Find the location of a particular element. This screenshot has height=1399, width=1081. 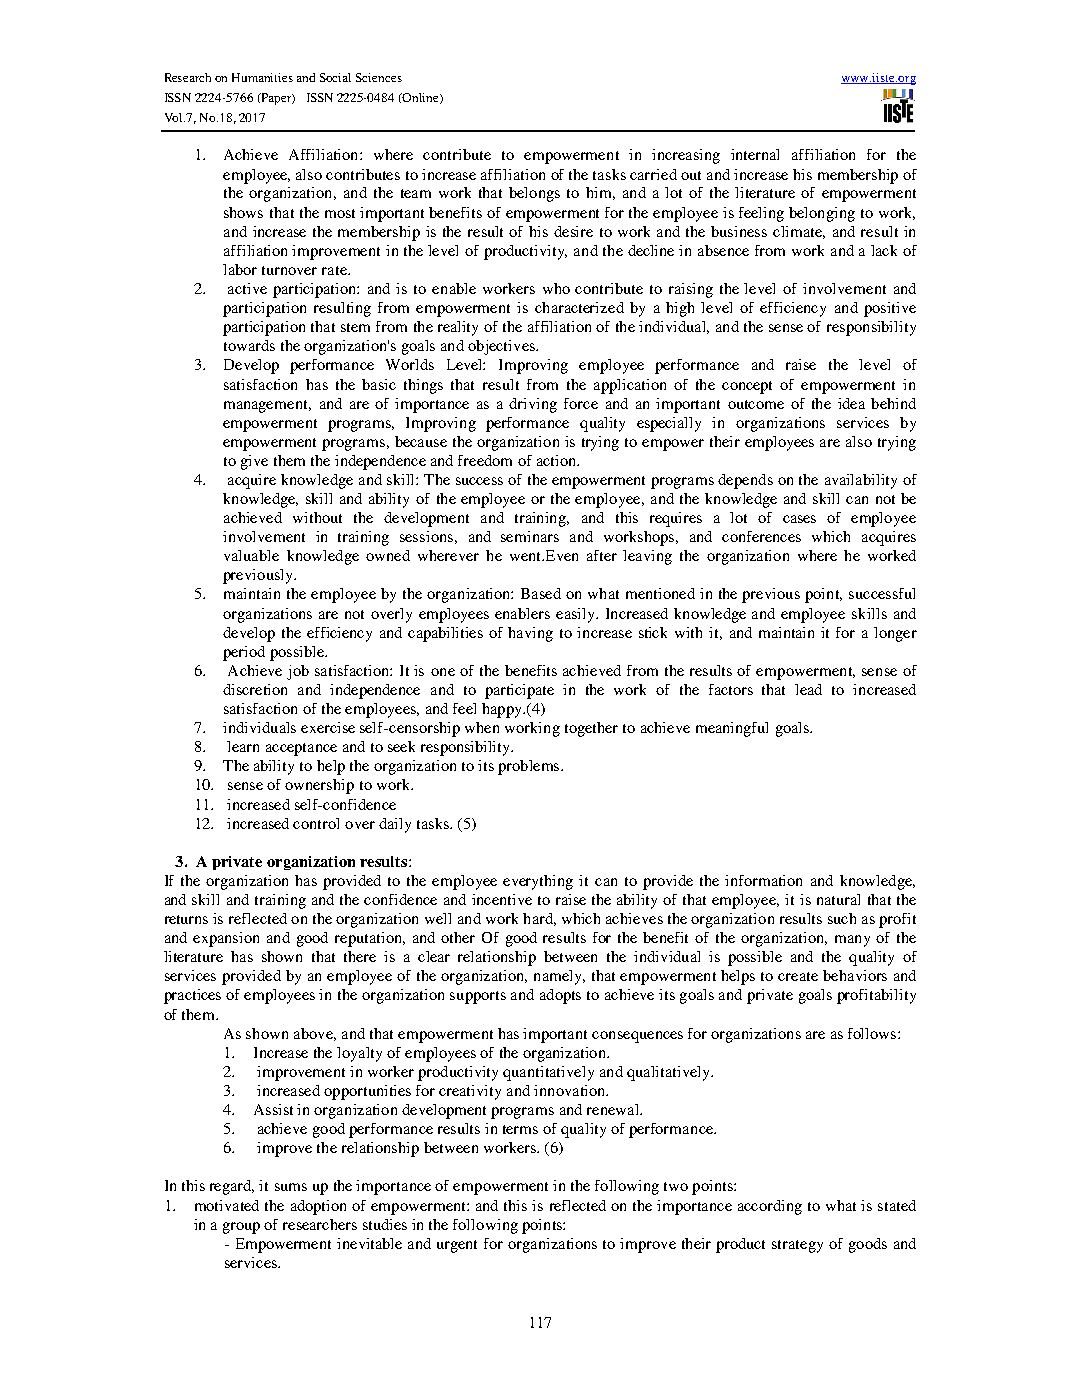

urgent is located at coordinates (457, 1246).
